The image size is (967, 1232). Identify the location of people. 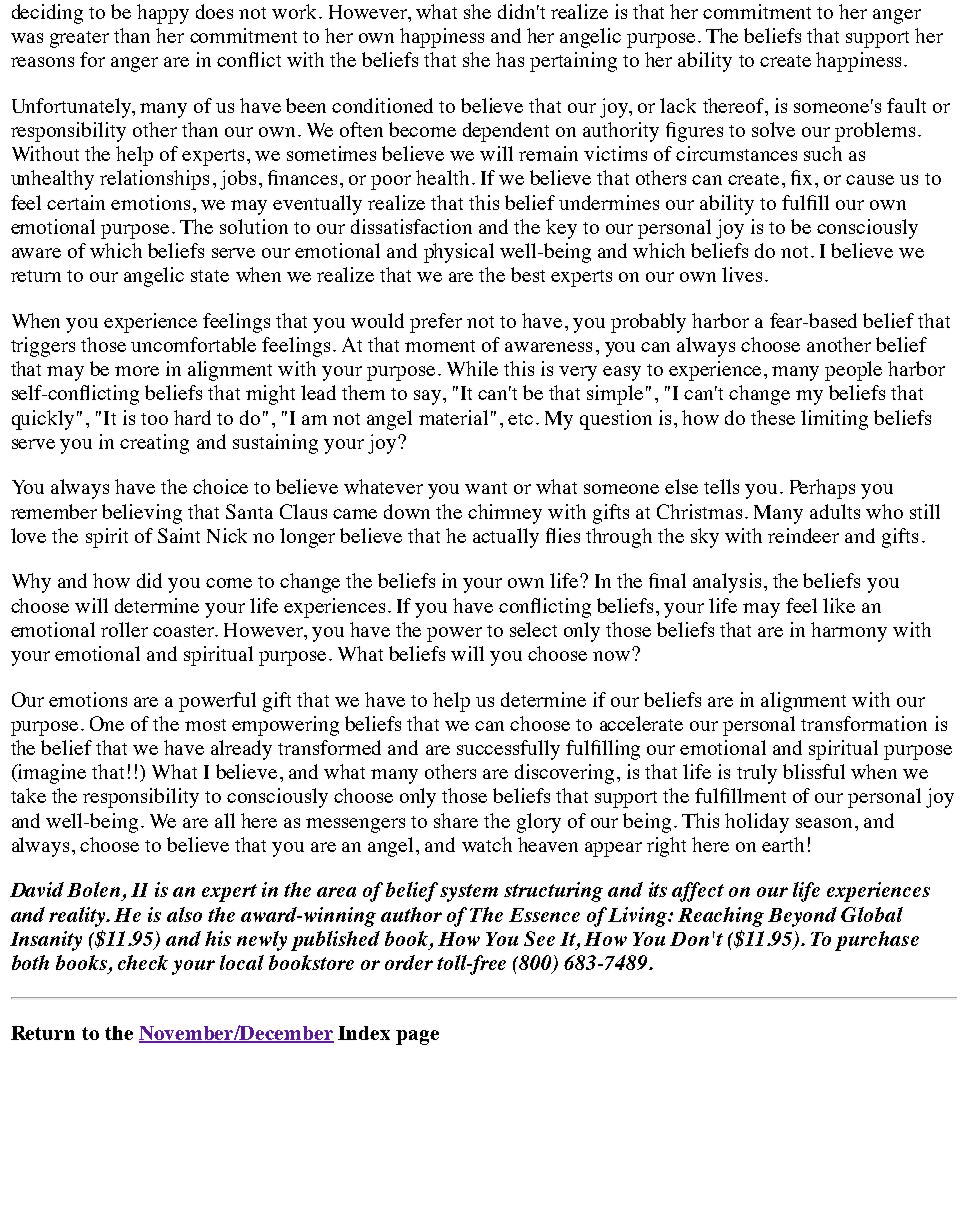
(853, 371).
